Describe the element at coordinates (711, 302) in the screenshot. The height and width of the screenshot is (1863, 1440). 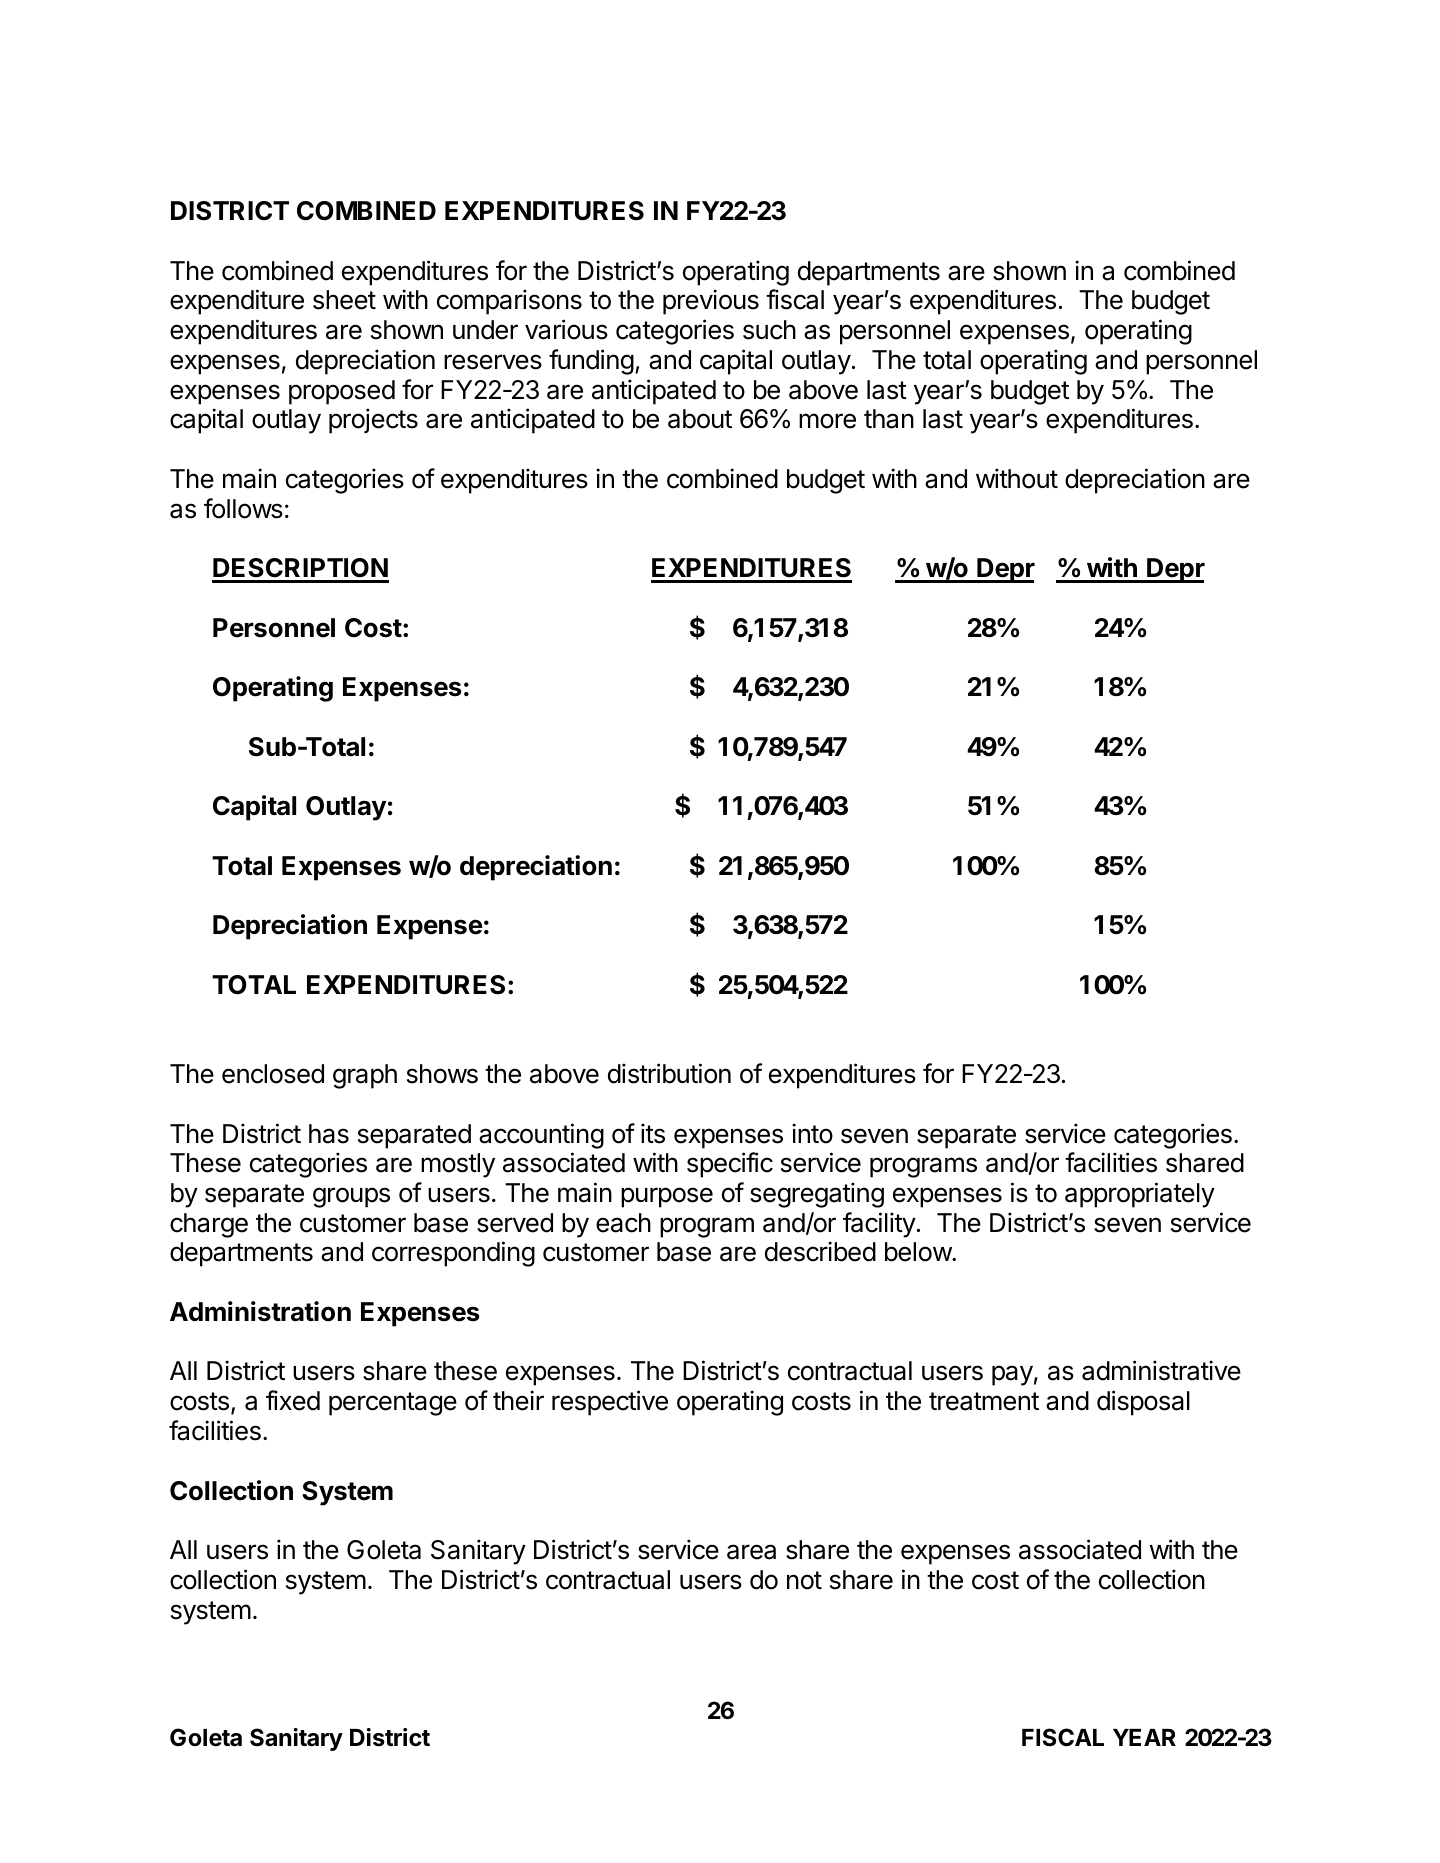
I see `previous` at that location.
